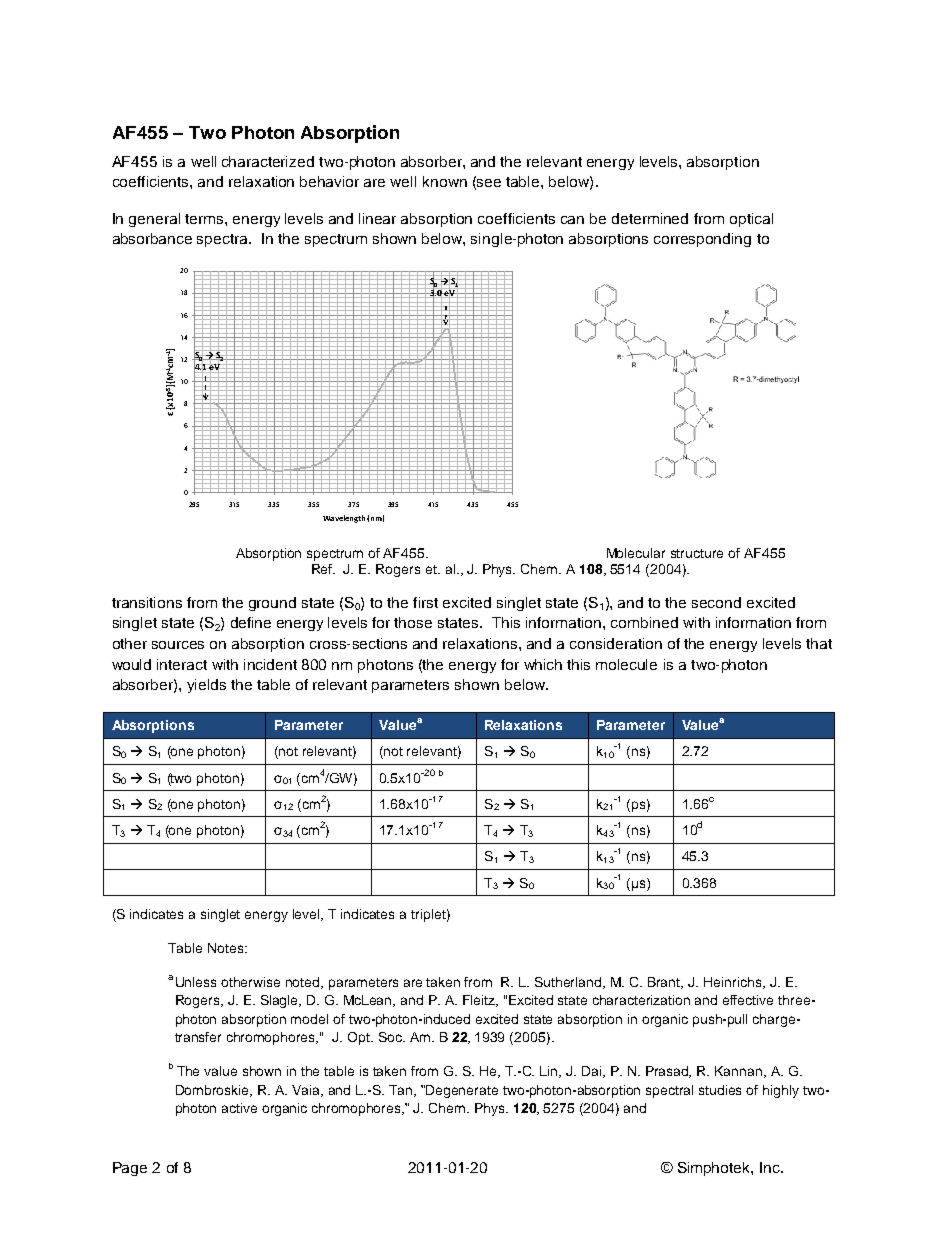  I want to click on terms, so click(205, 219).
